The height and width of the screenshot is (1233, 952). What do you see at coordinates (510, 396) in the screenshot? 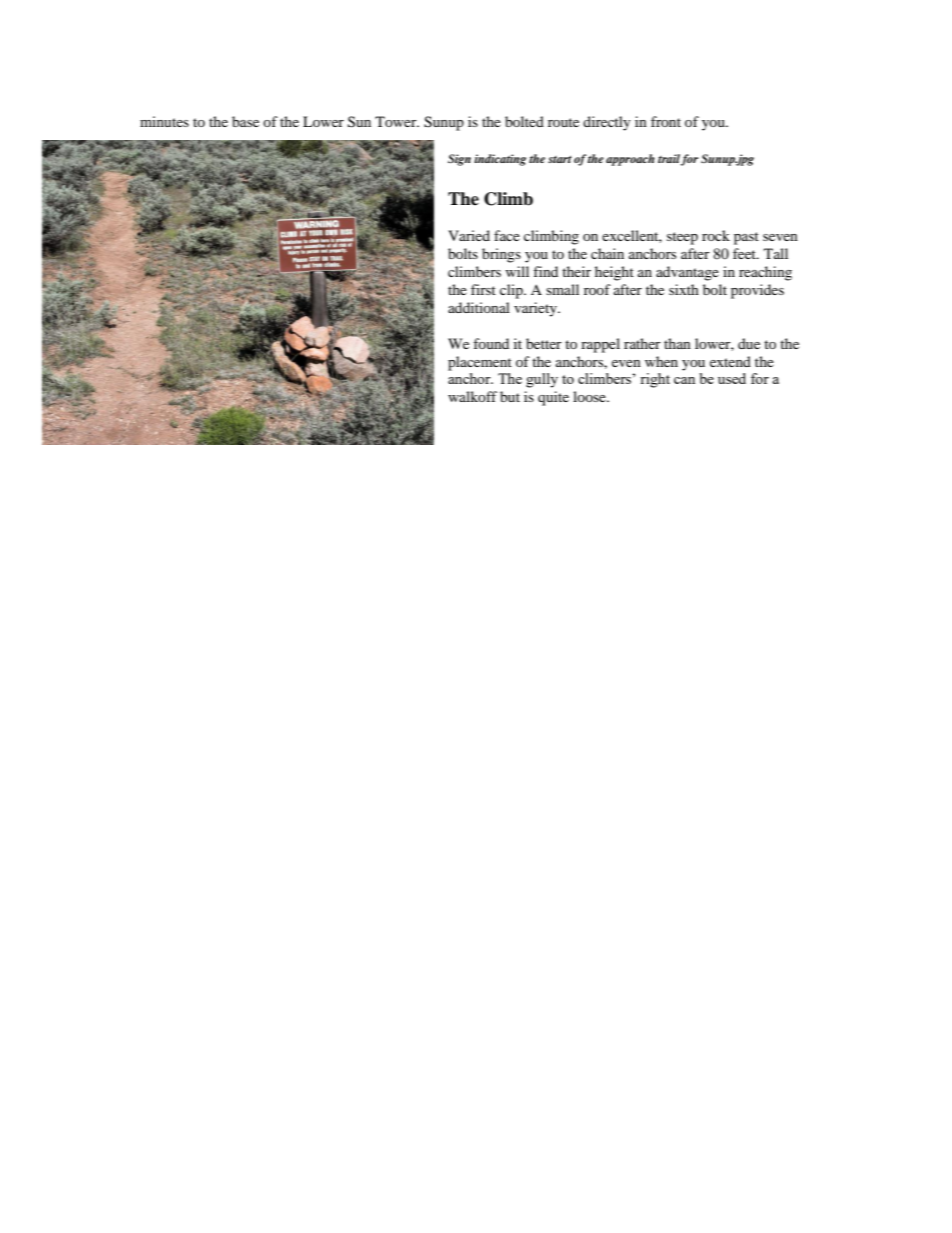
I see `but` at bounding box center [510, 396].
